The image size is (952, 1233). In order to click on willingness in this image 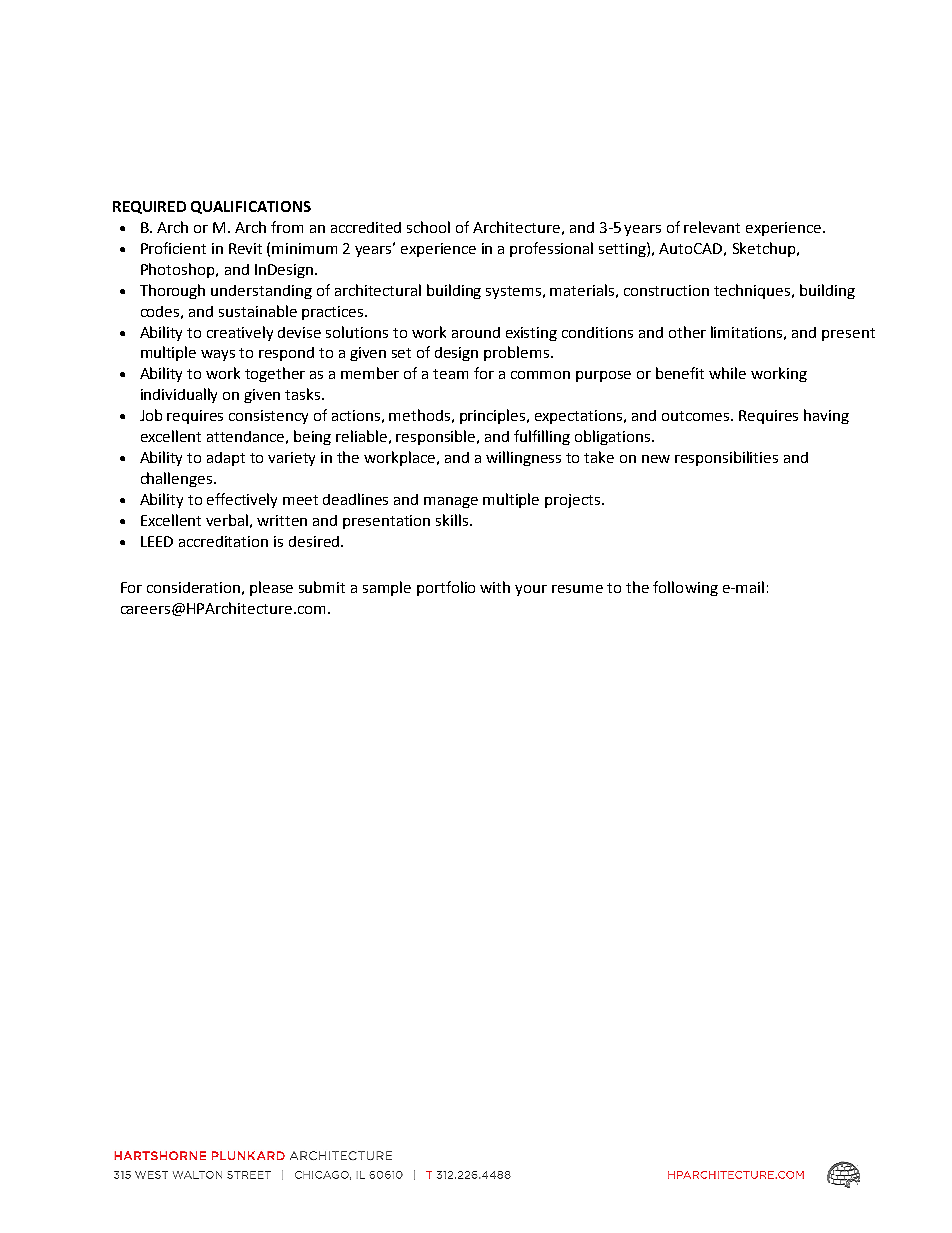, I will do `click(523, 458)`.
